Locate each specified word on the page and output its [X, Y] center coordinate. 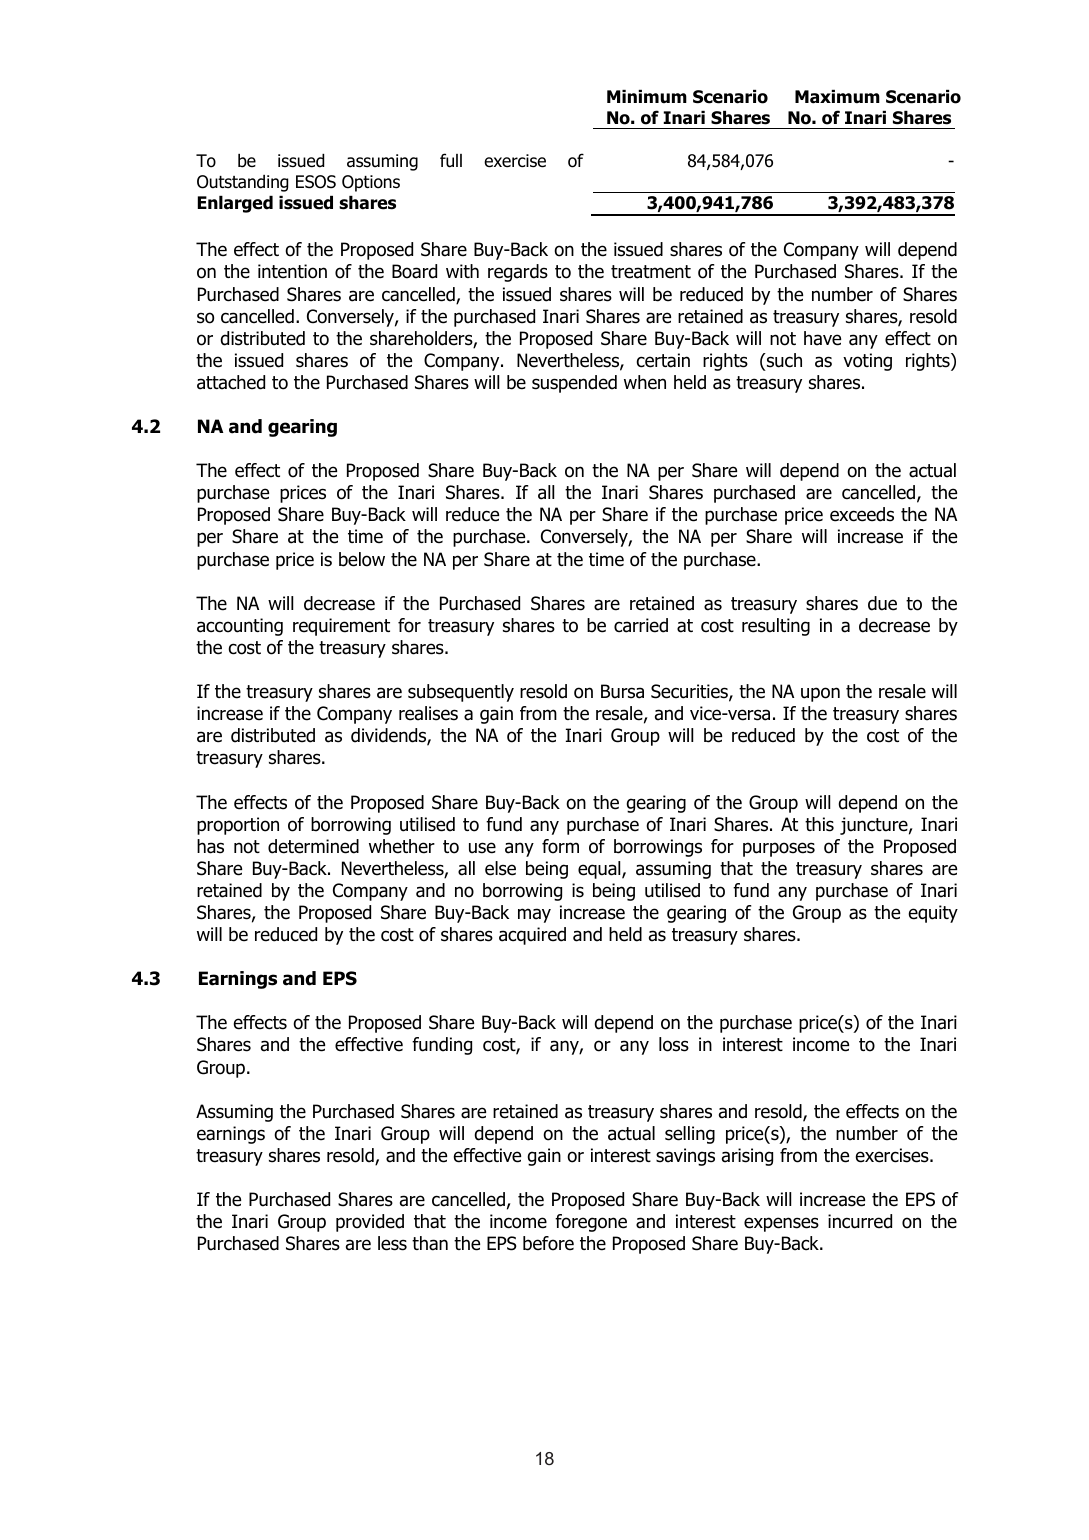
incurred [860, 1221]
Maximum [837, 97]
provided [370, 1223]
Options [371, 183]
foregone [591, 1223]
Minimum [647, 97]
